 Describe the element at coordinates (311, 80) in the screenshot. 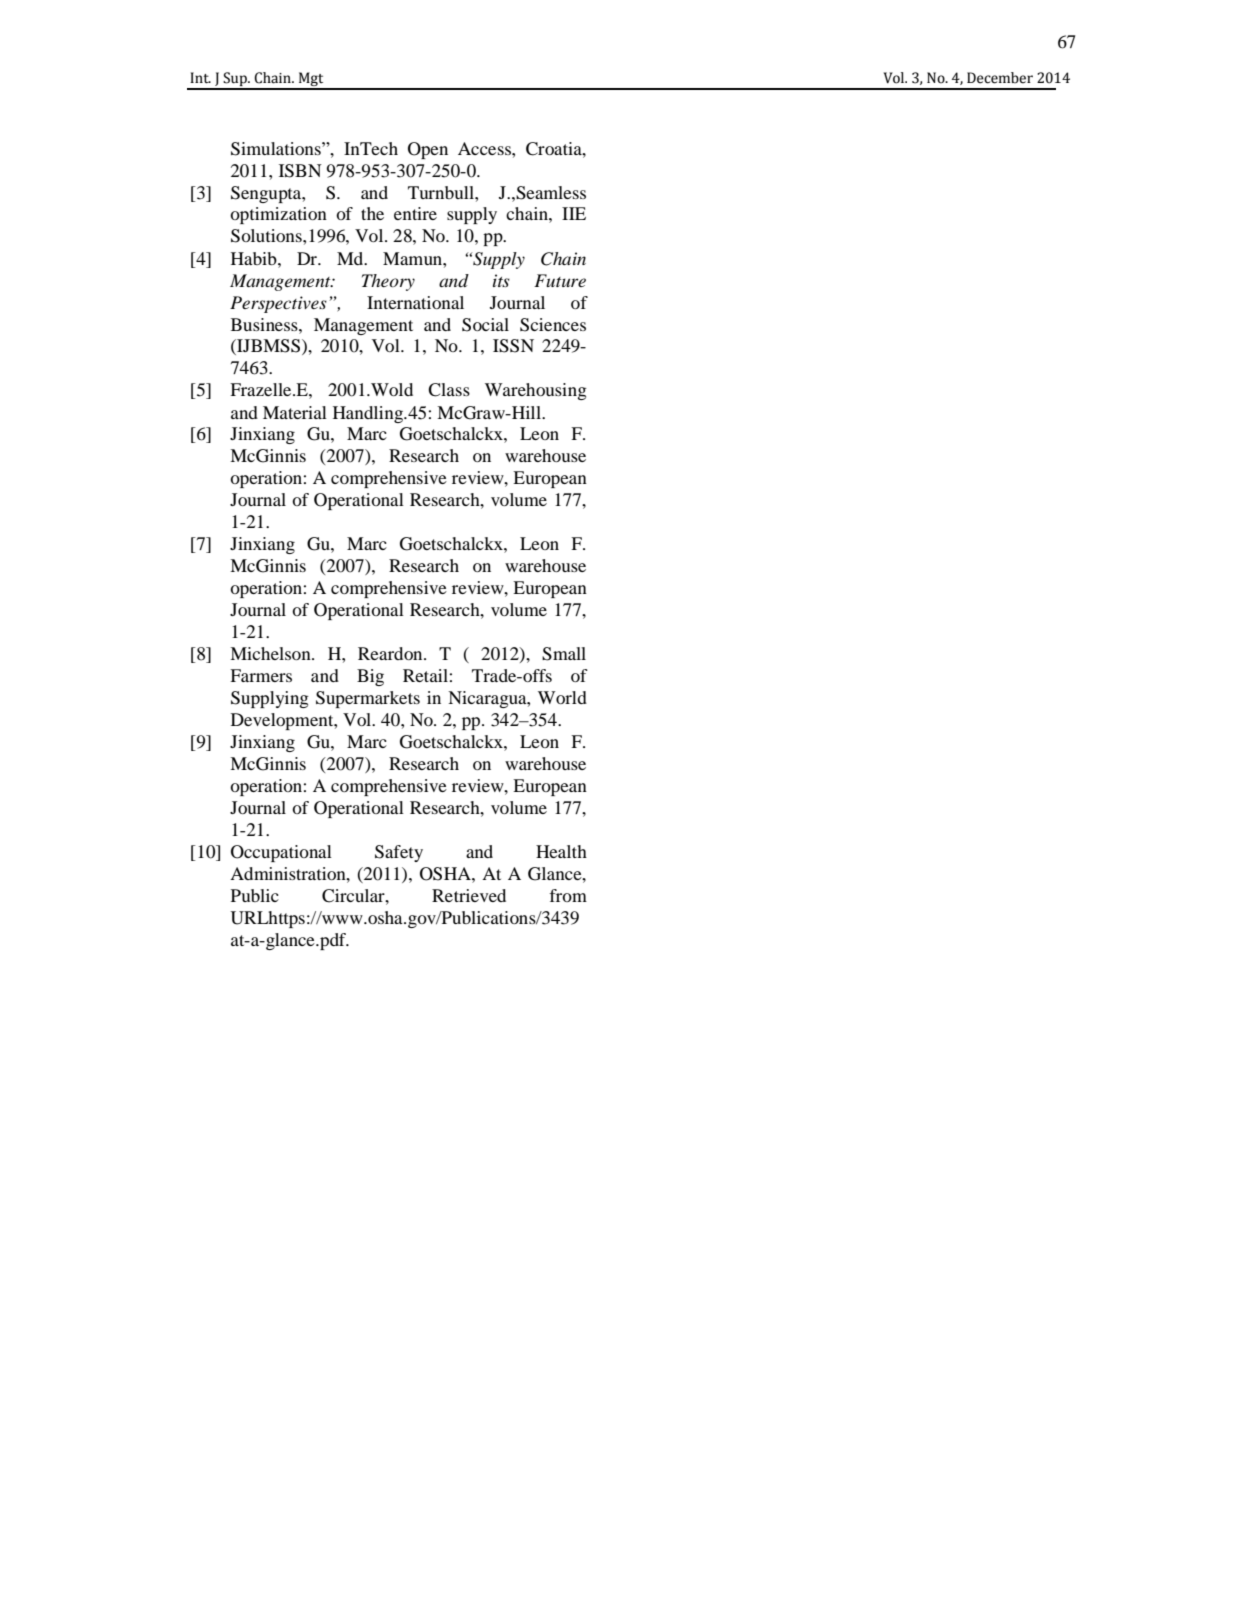

I see `Mgt` at that location.
